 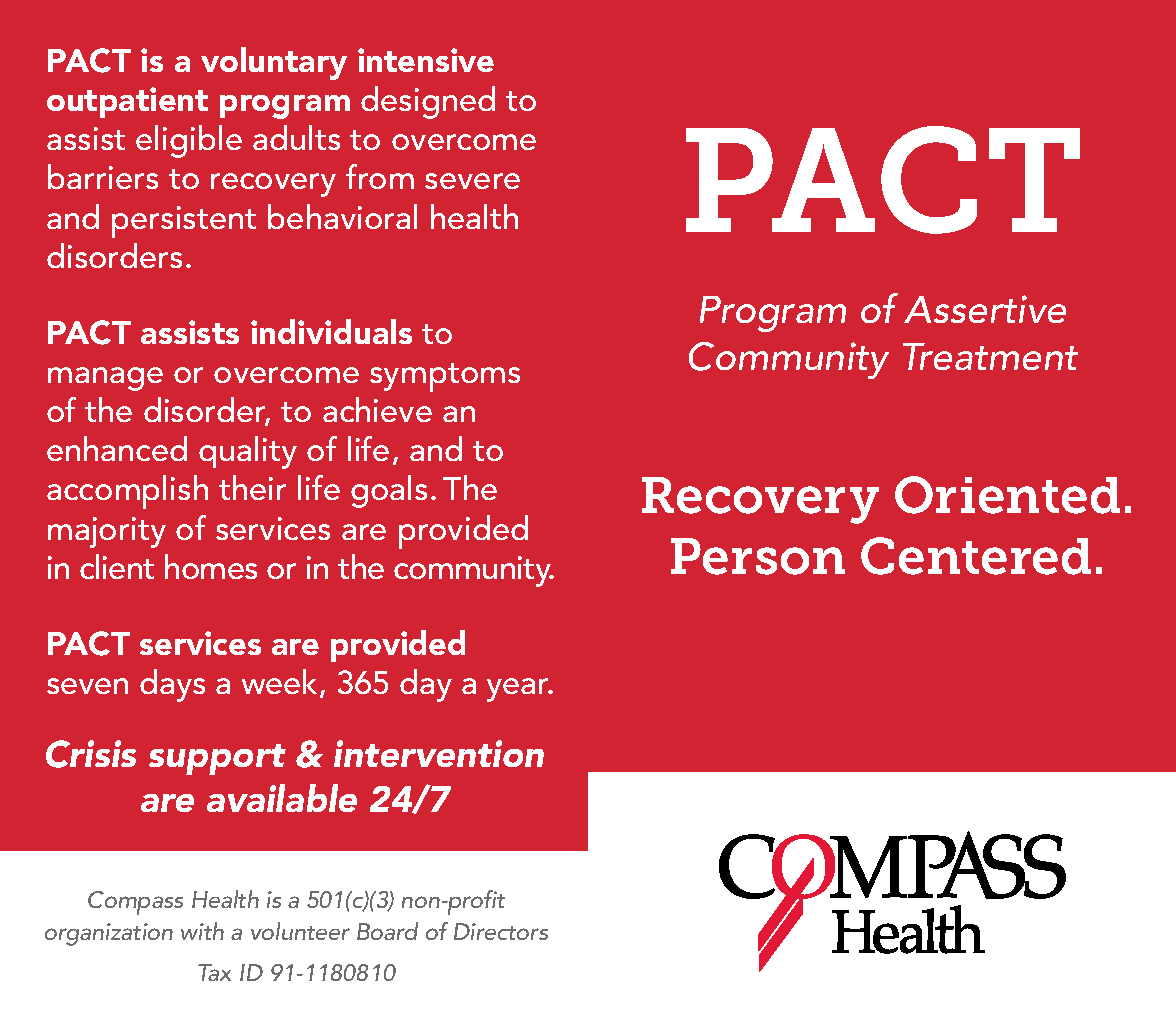 What do you see at coordinates (428, 102) in the screenshot?
I see `designed` at bounding box center [428, 102].
